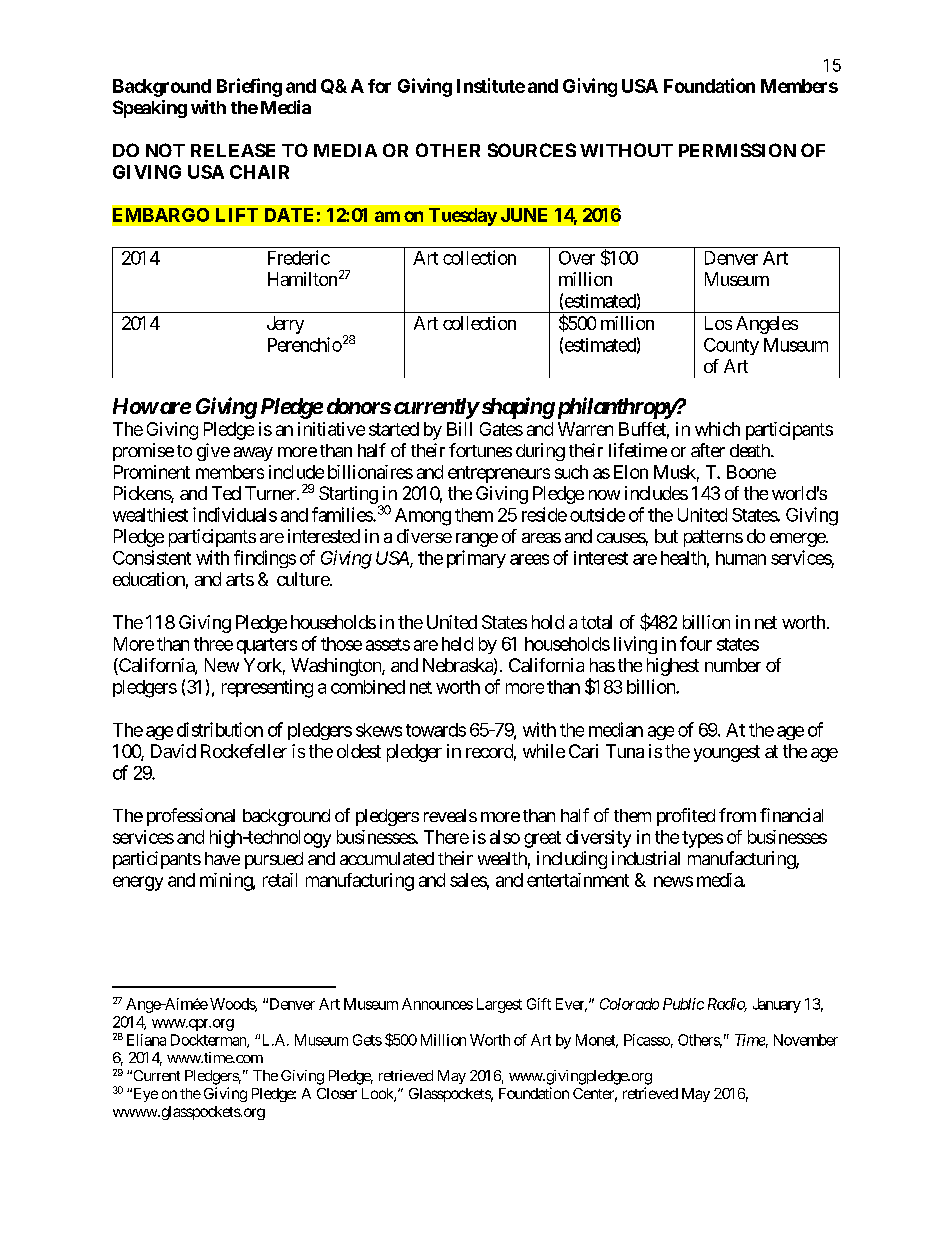  Describe the element at coordinates (144, 1095) in the document. I see `Eye` at that location.
